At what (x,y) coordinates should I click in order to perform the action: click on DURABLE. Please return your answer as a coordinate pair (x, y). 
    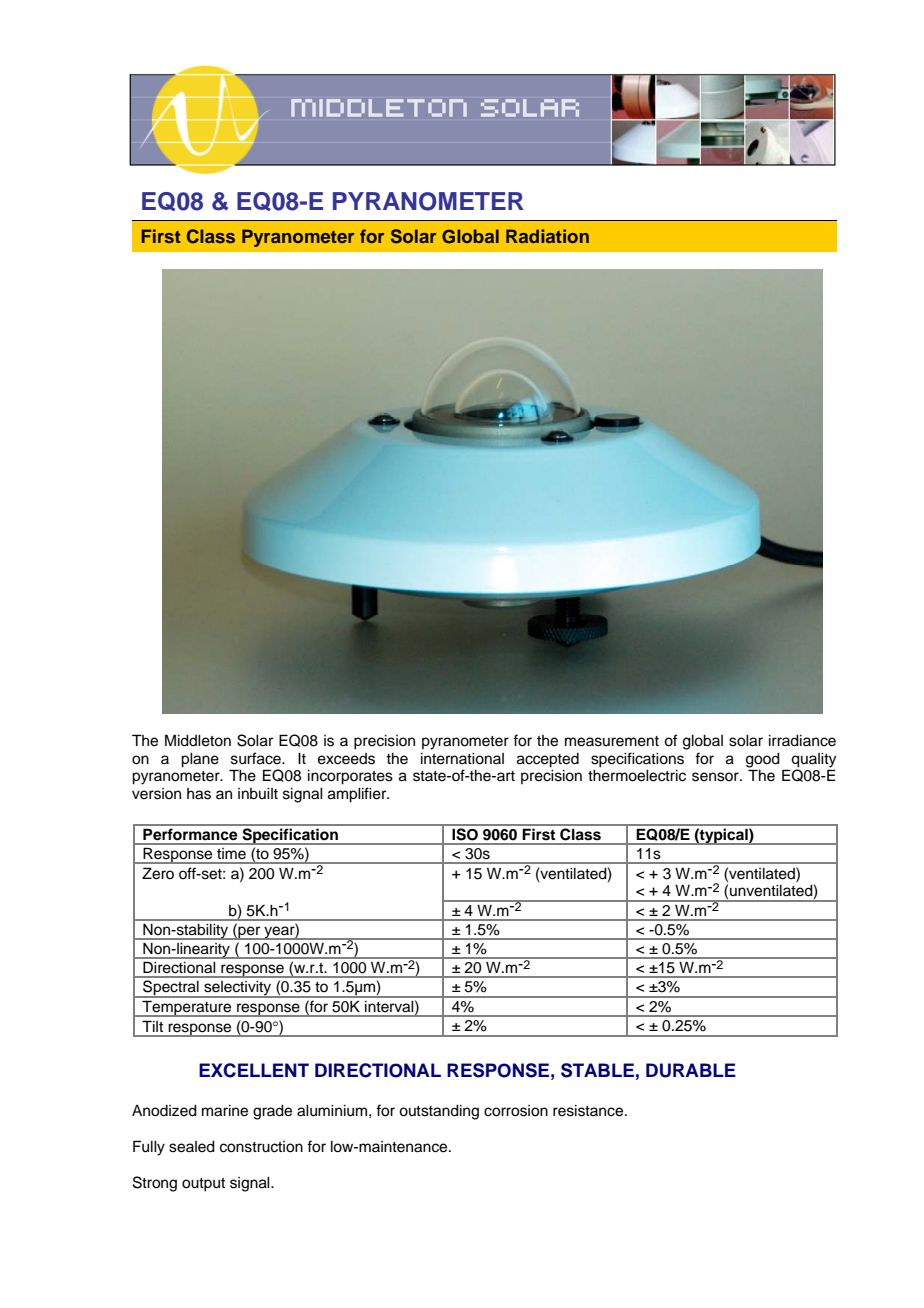
    Looking at the image, I should click on (691, 1070).
